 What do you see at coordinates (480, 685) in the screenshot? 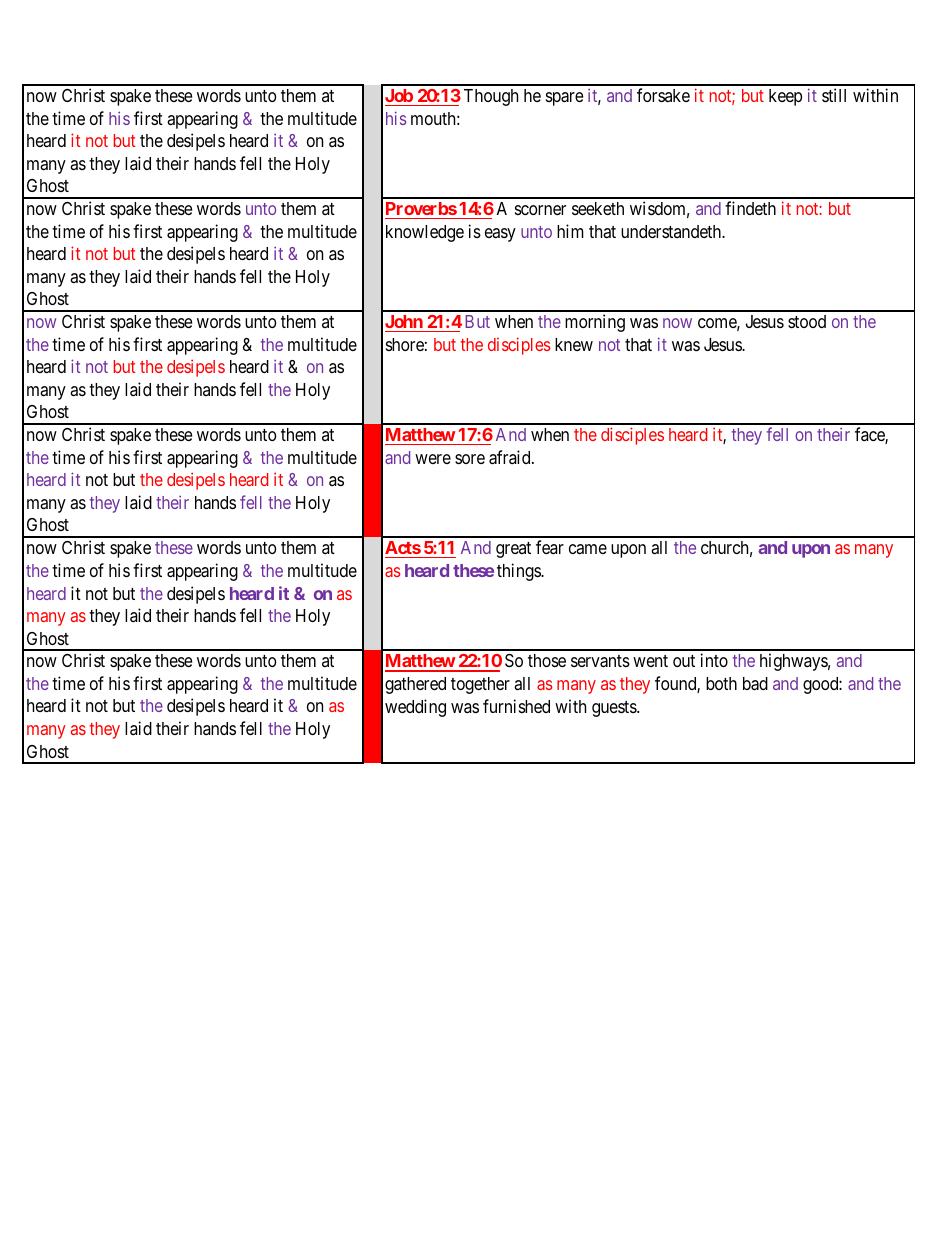
I see `together` at bounding box center [480, 685].
